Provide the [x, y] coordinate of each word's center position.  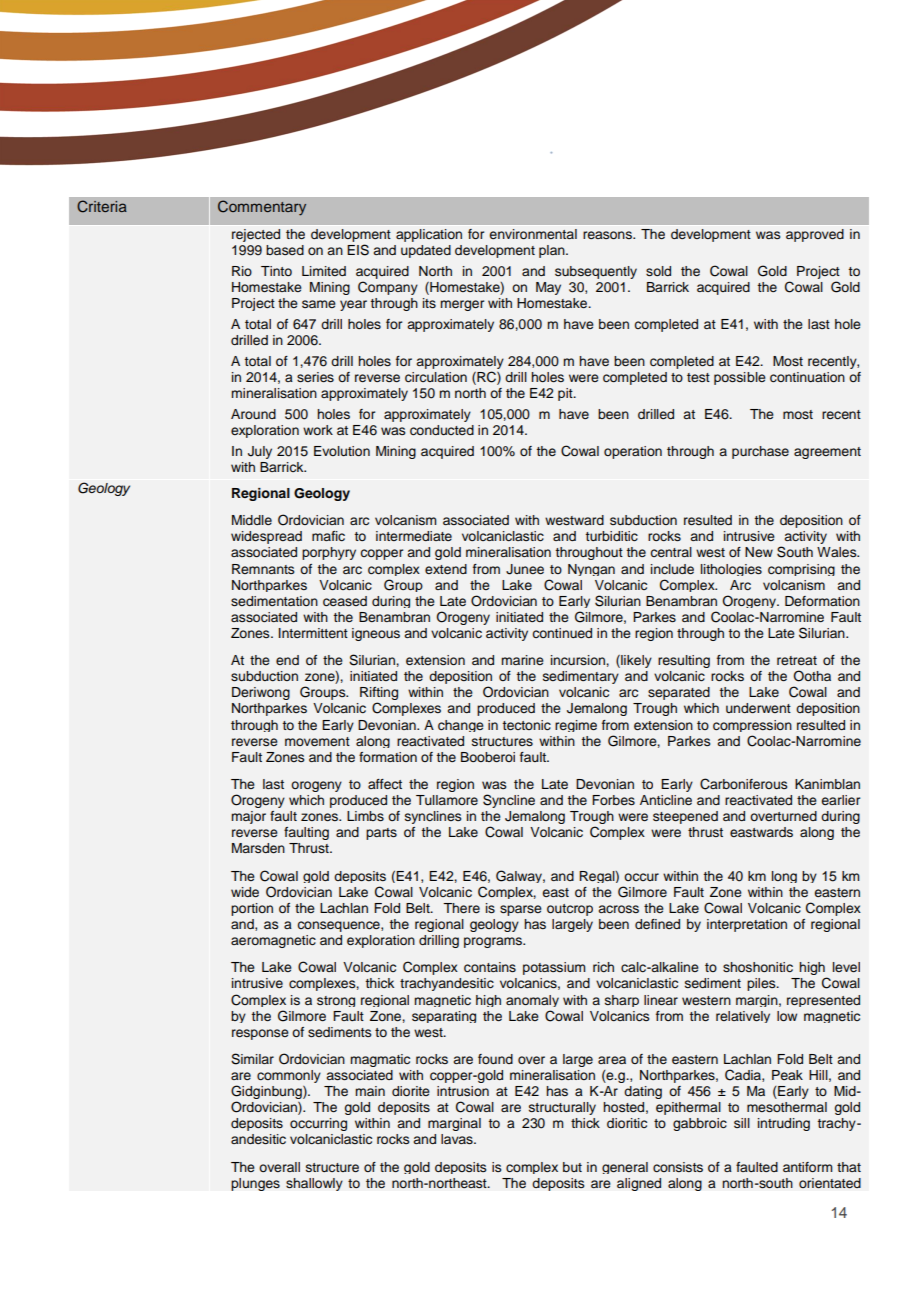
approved [815, 235]
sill [742, 1123]
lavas [458, 1139]
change [461, 726]
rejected [256, 235]
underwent [758, 708]
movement [317, 741]
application [429, 235]
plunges [255, 1184]
